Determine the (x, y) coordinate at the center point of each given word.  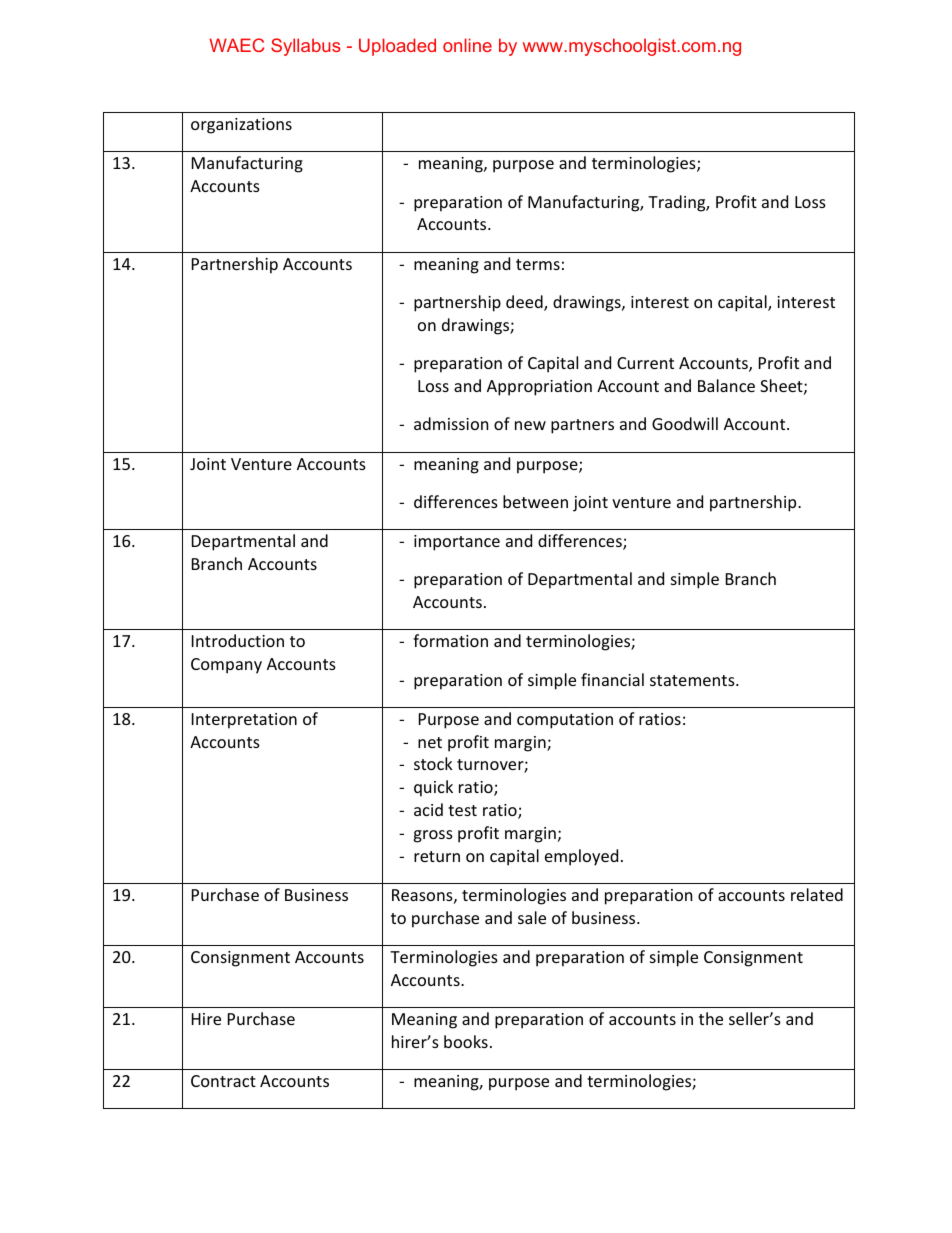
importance (457, 543)
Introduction (238, 640)
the (711, 1018)
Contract (223, 1081)
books (466, 1041)
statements (693, 680)
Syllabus (306, 47)
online (467, 45)
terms (538, 264)
